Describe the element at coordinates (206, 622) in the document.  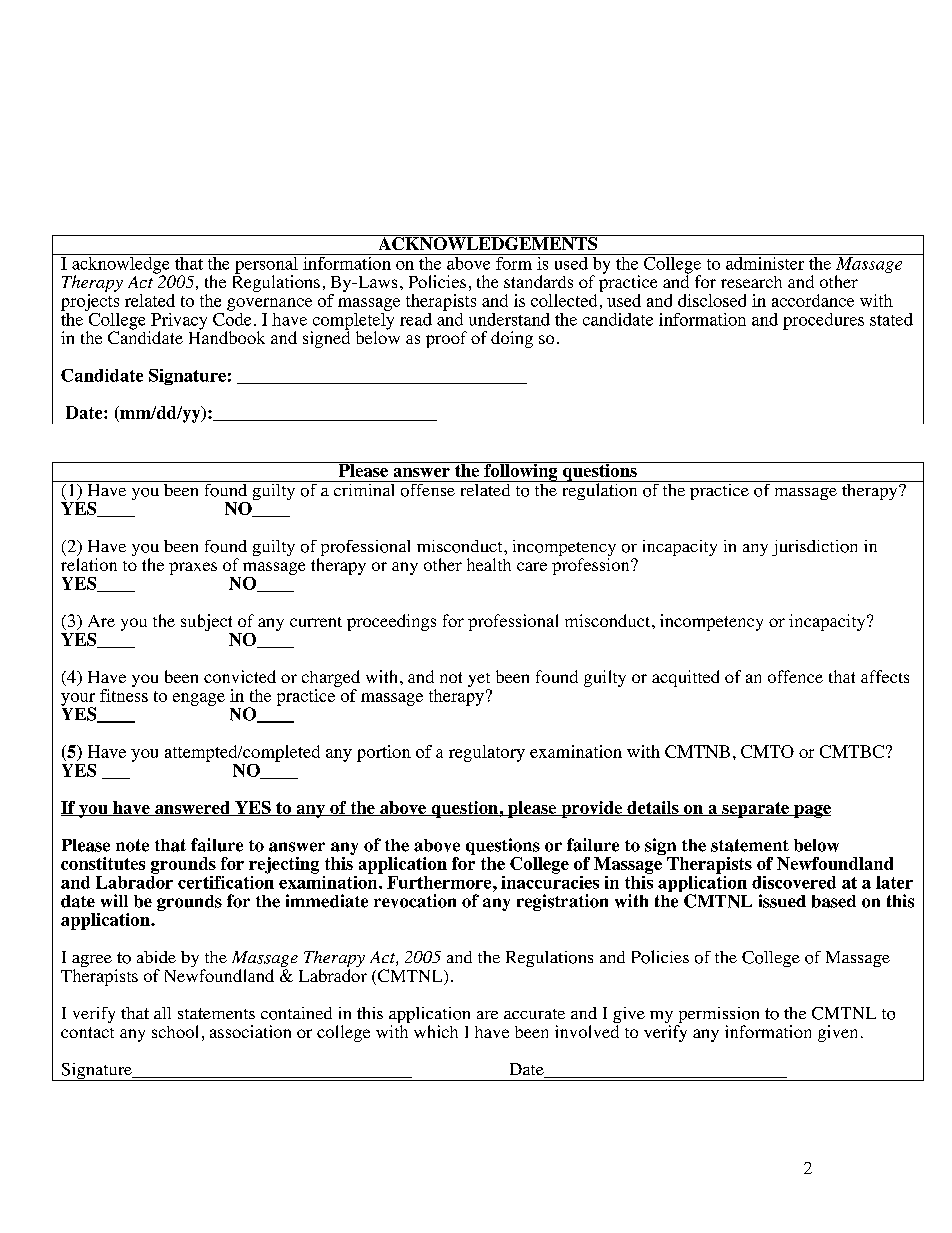
I see `subject` at that location.
